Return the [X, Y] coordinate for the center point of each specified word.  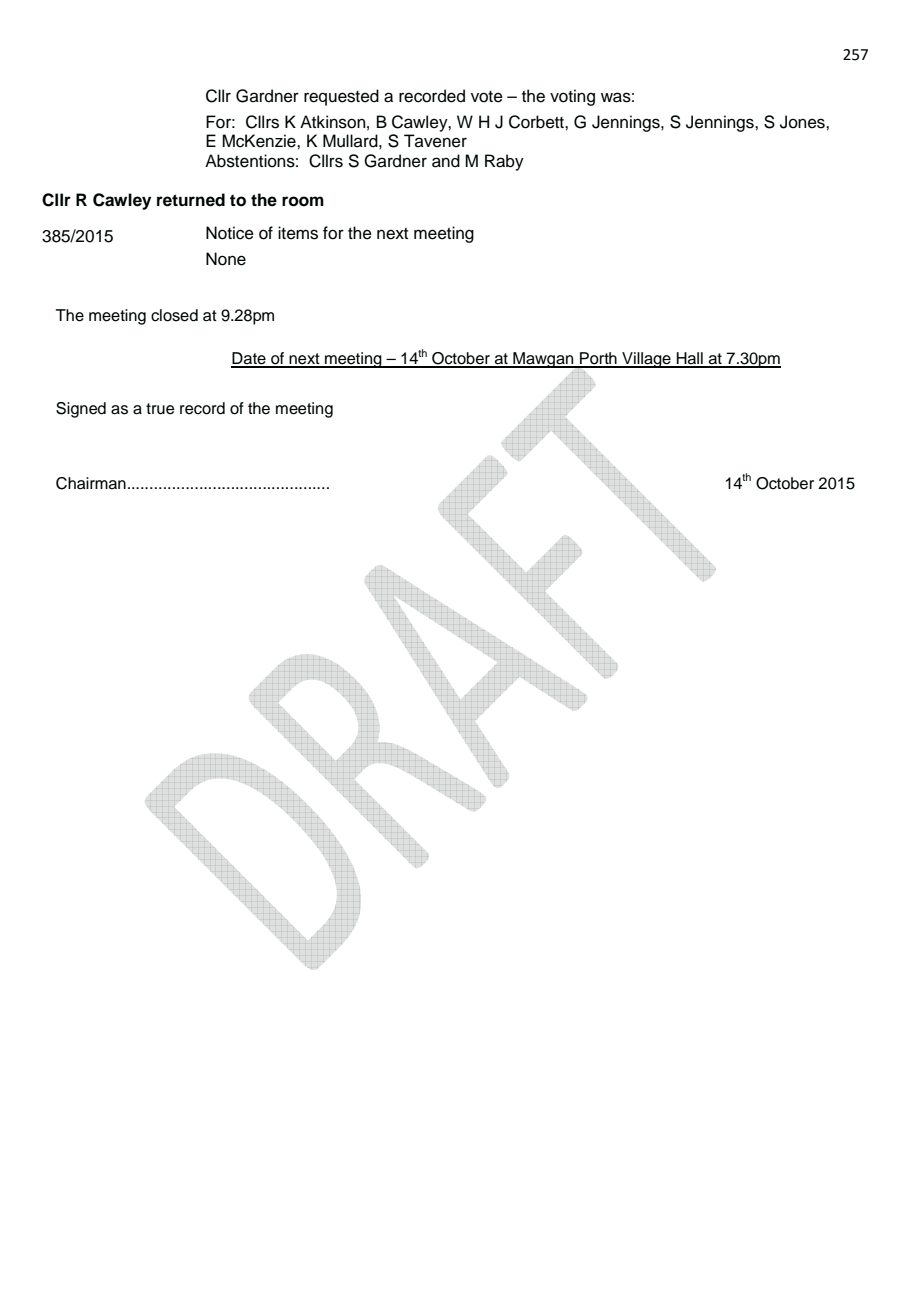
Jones [803, 122]
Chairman [91, 483]
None [226, 259]
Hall [690, 359]
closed [174, 315]
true [160, 409]
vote [487, 97]
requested [341, 97]
